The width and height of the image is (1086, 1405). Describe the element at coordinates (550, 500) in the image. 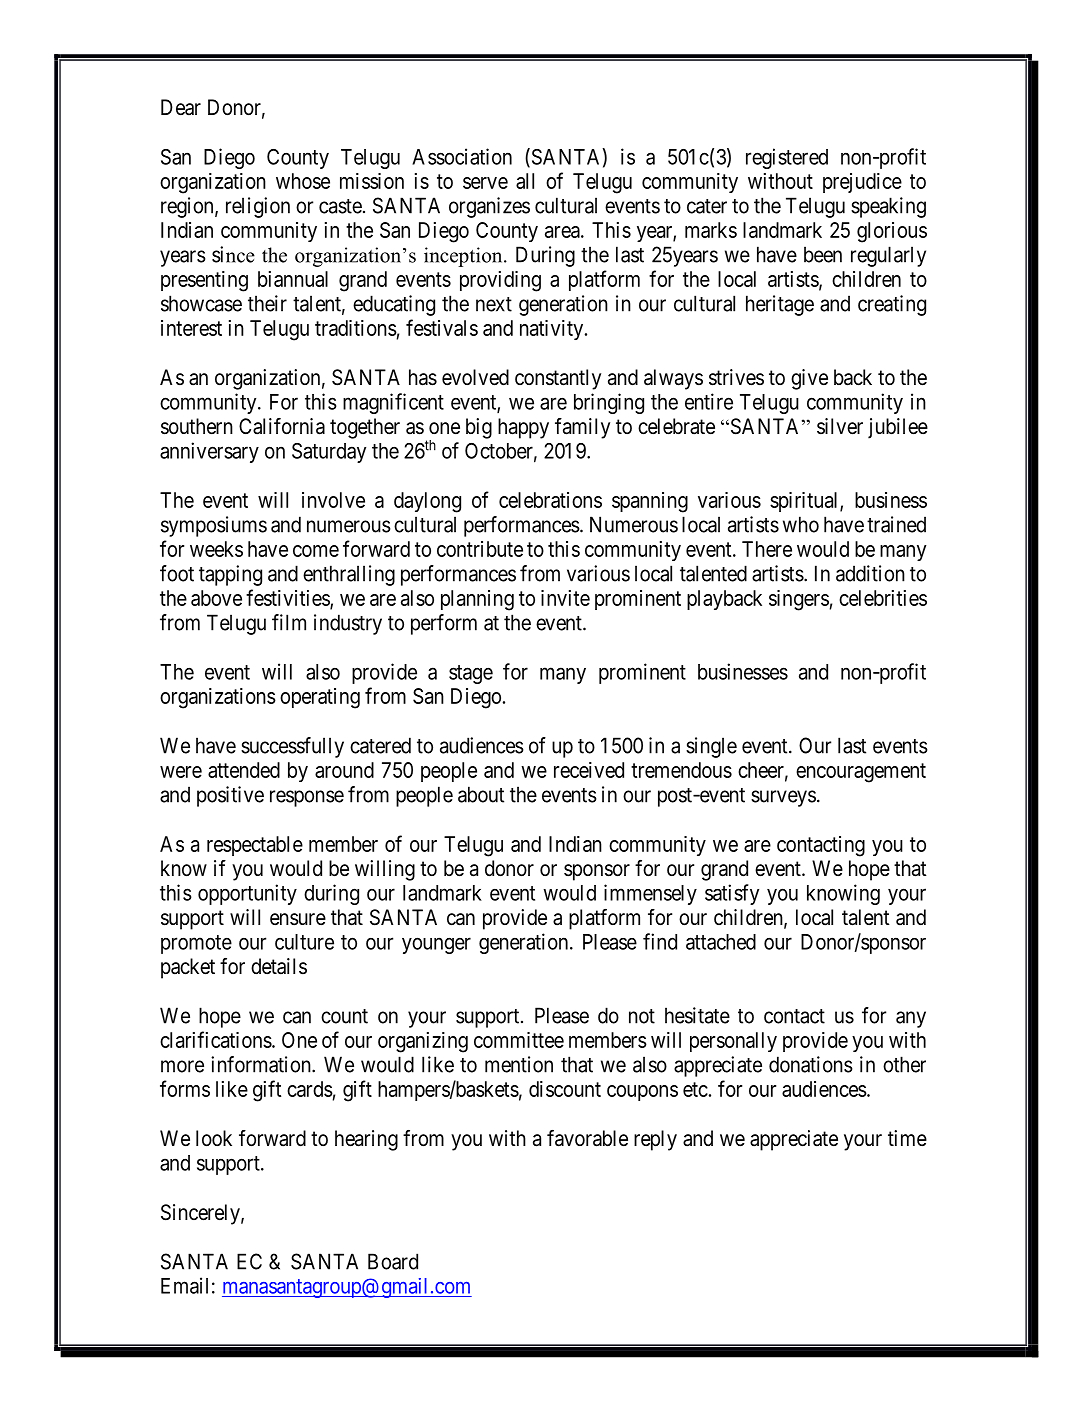

I see `celebrations` at that location.
